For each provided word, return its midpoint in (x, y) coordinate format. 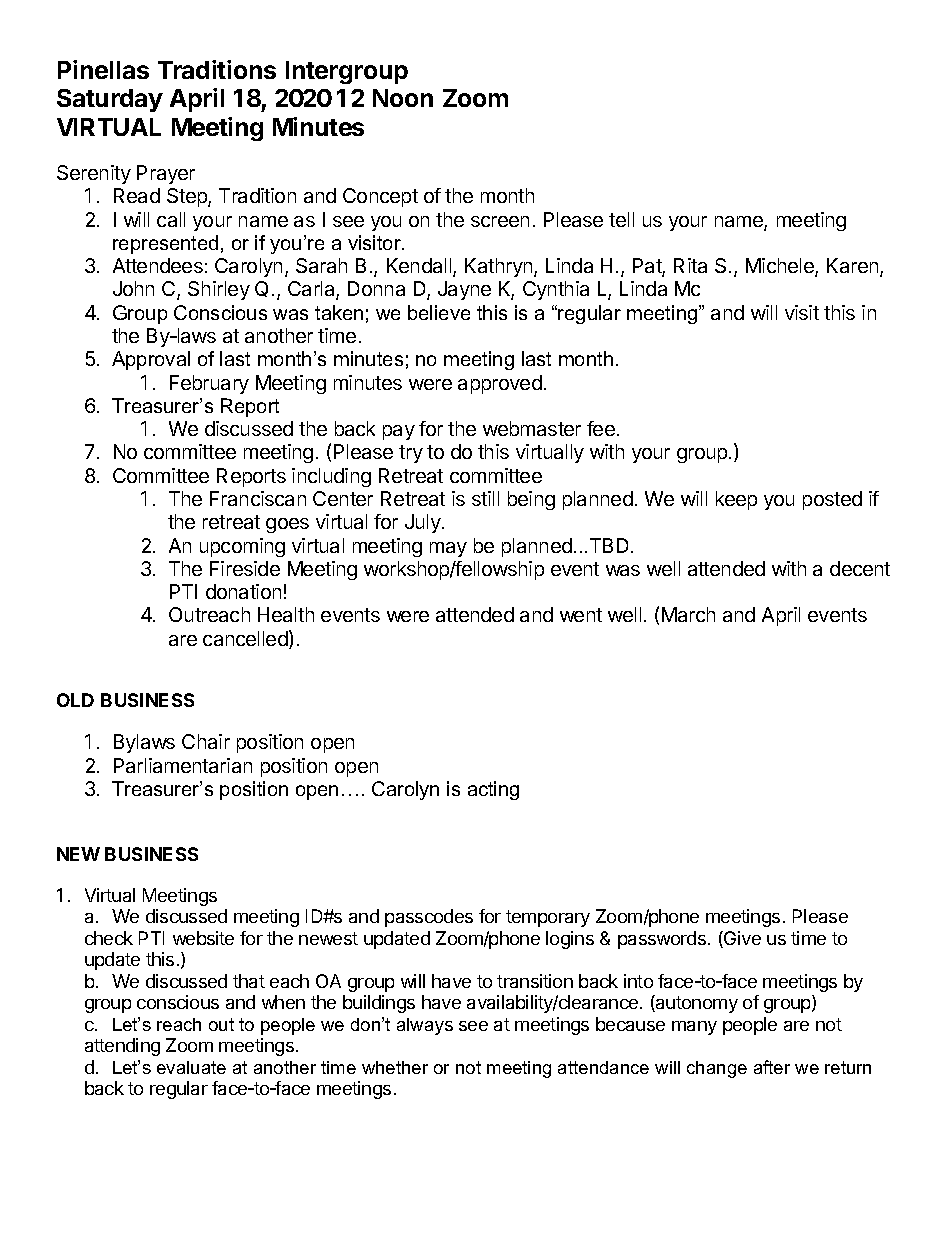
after (772, 1067)
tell (621, 219)
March (688, 614)
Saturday (110, 100)
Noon (403, 98)
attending (122, 1047)
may (448, 549)
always (425, 1026)
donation (243, 591)
